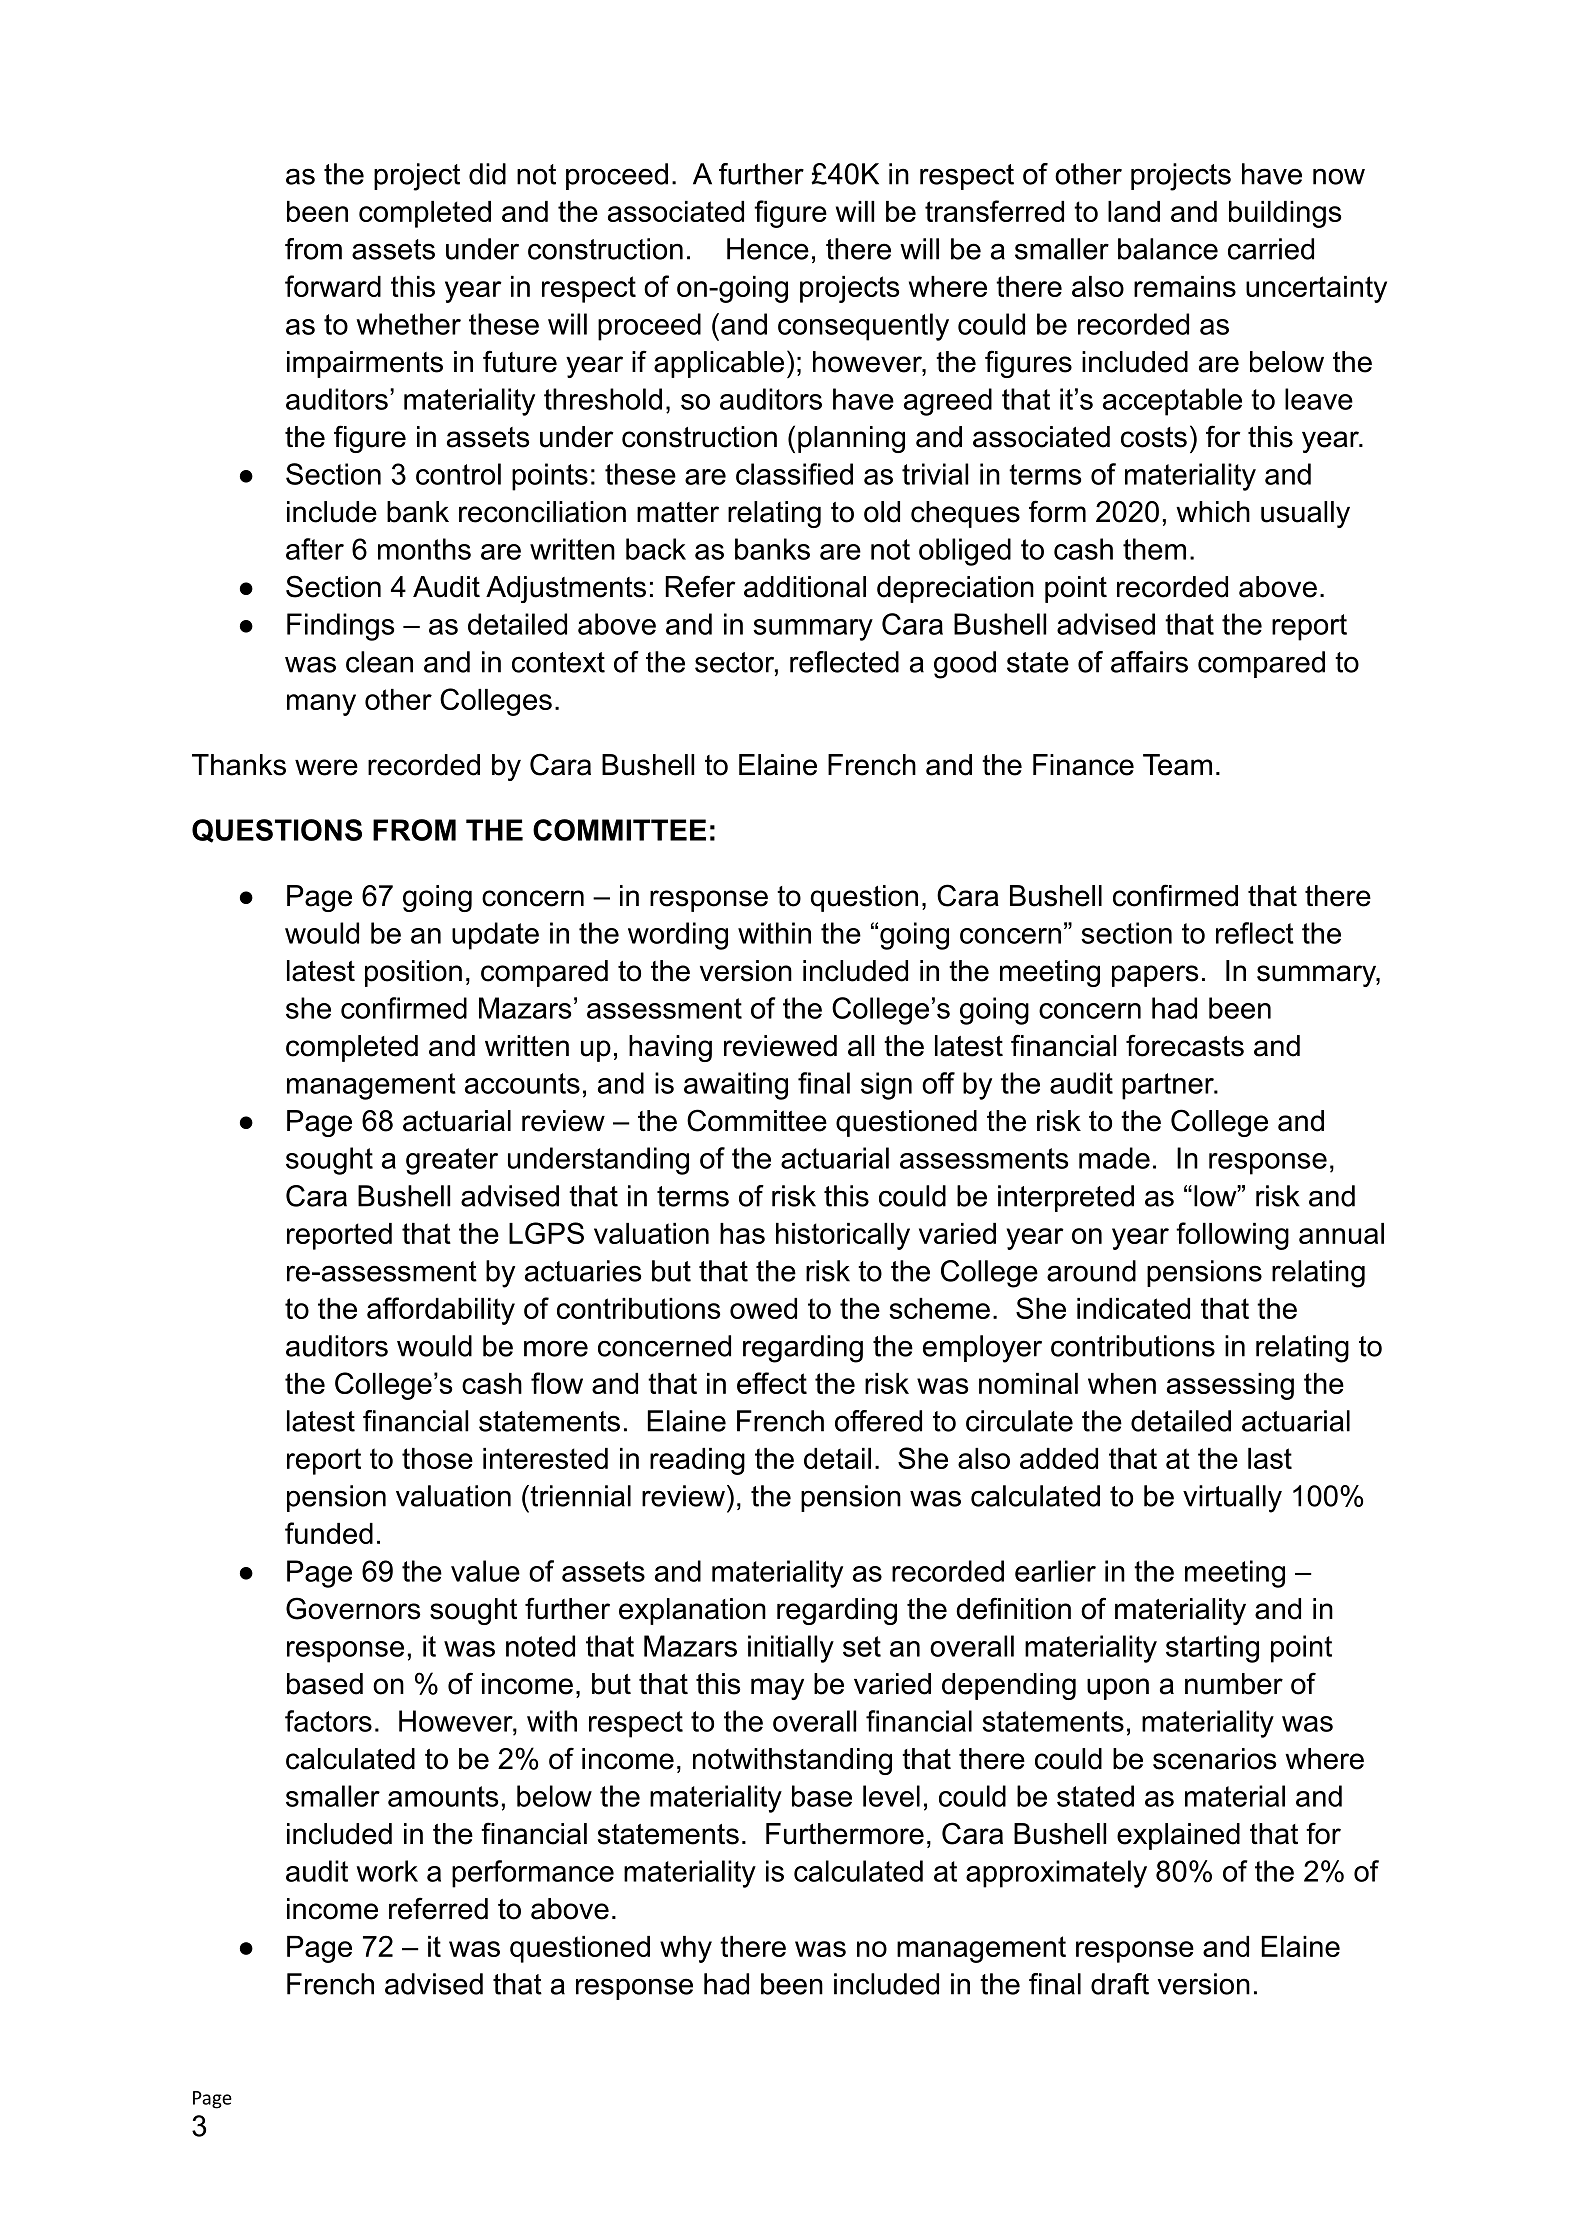  What do you see at coordinates (772, 1383) in the image?
I see `effect` at bounding box center [772, 1383].
